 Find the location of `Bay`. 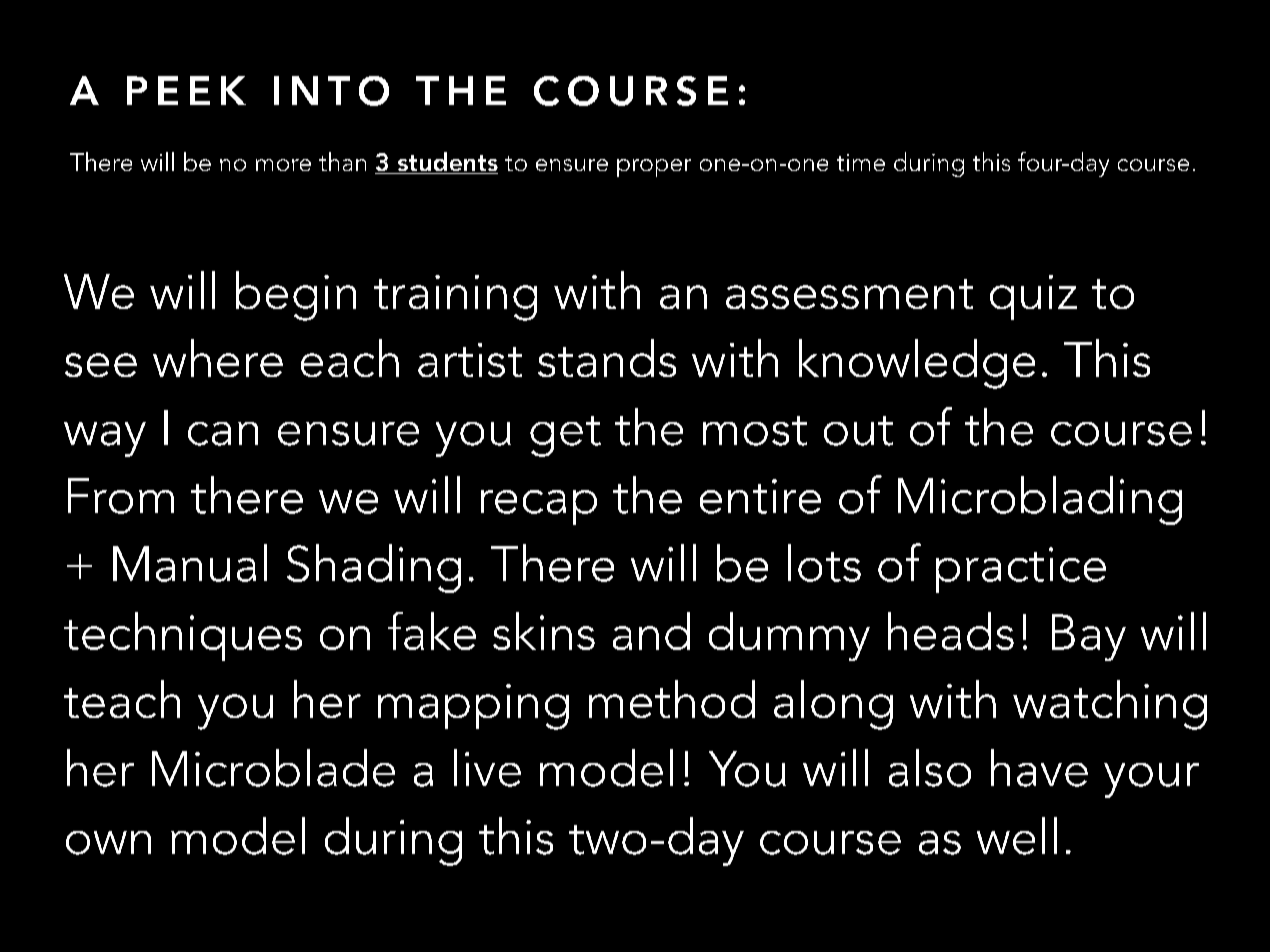

Bay is located at coordinates (1089, 637).
